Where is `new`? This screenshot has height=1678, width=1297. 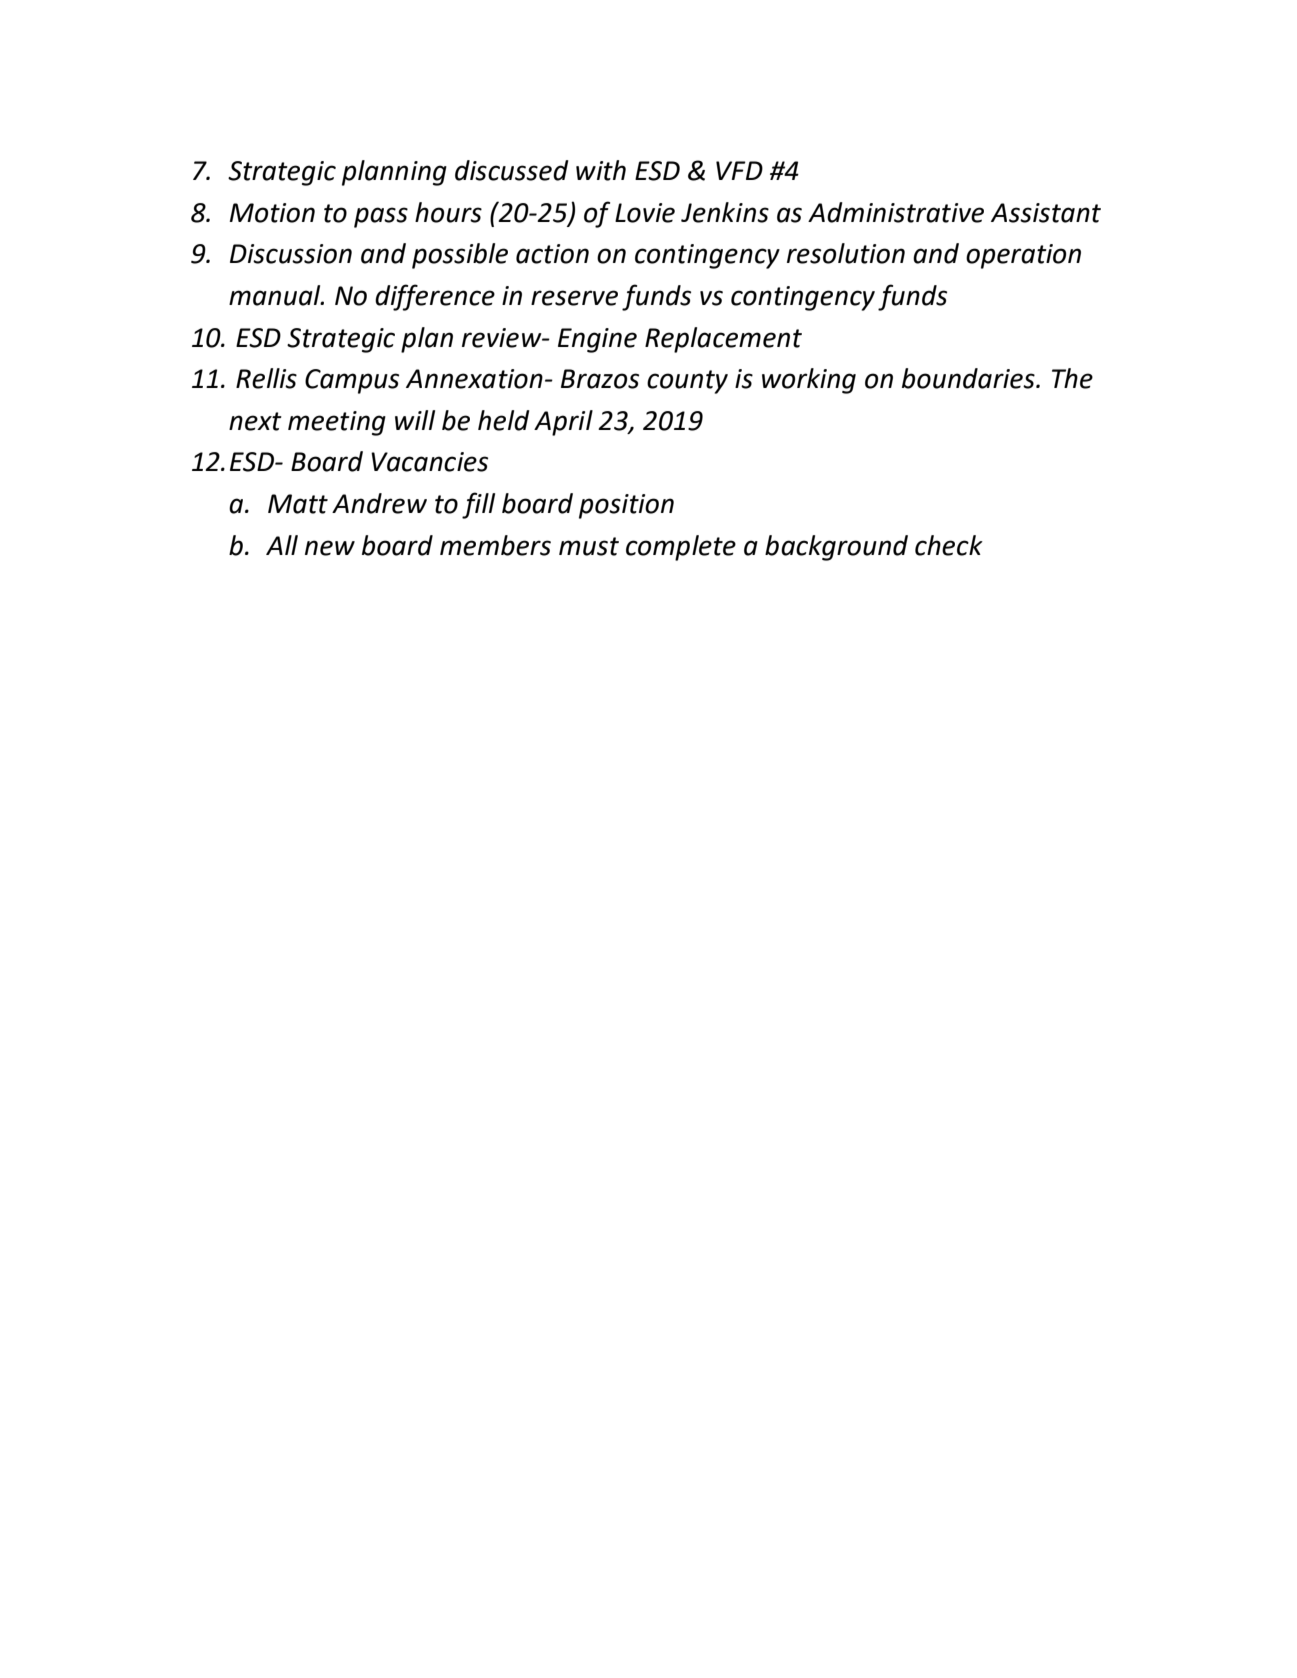 new is located at coordinates (330, 548).
